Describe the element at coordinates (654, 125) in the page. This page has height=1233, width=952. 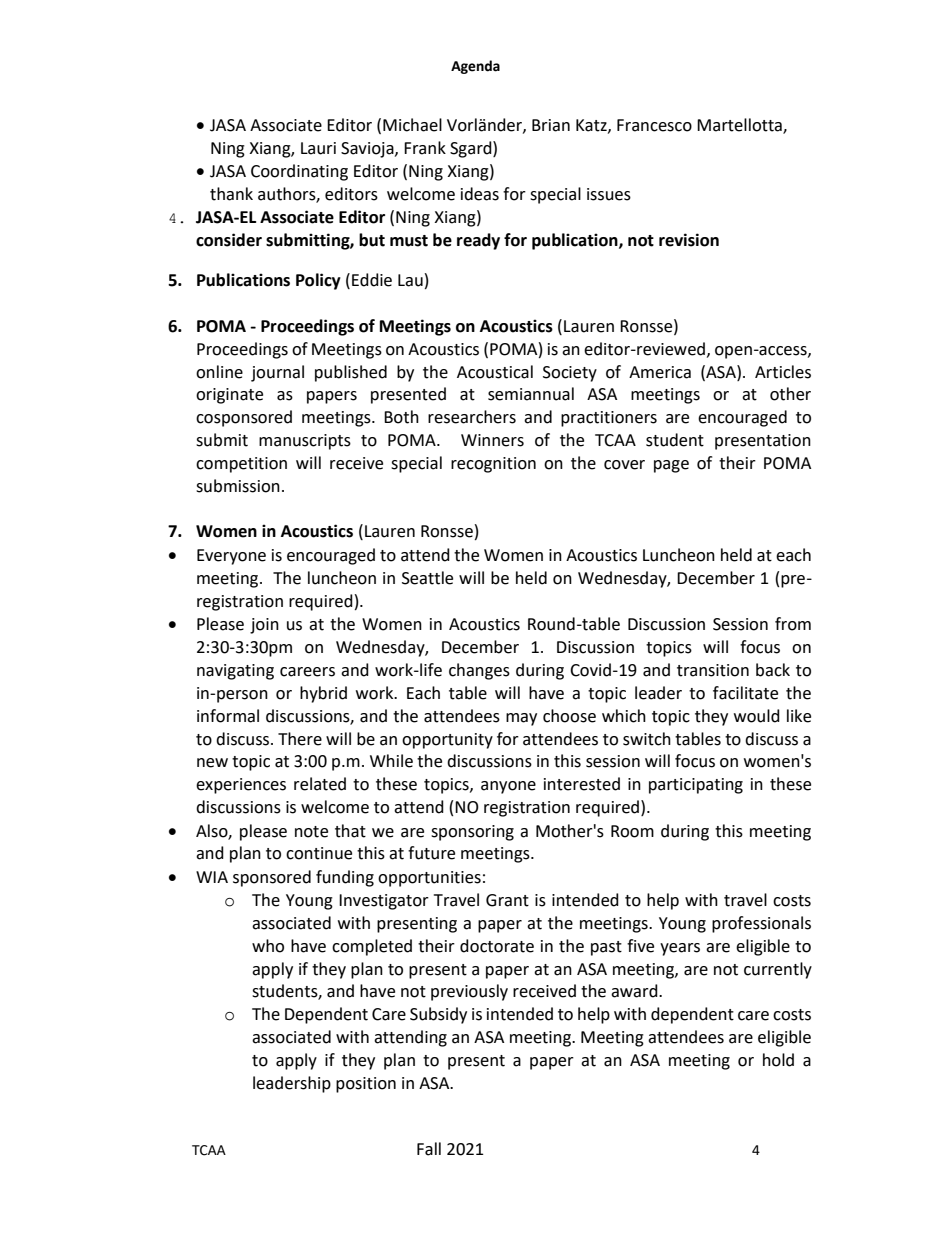
I see `Francesco` at that location.
